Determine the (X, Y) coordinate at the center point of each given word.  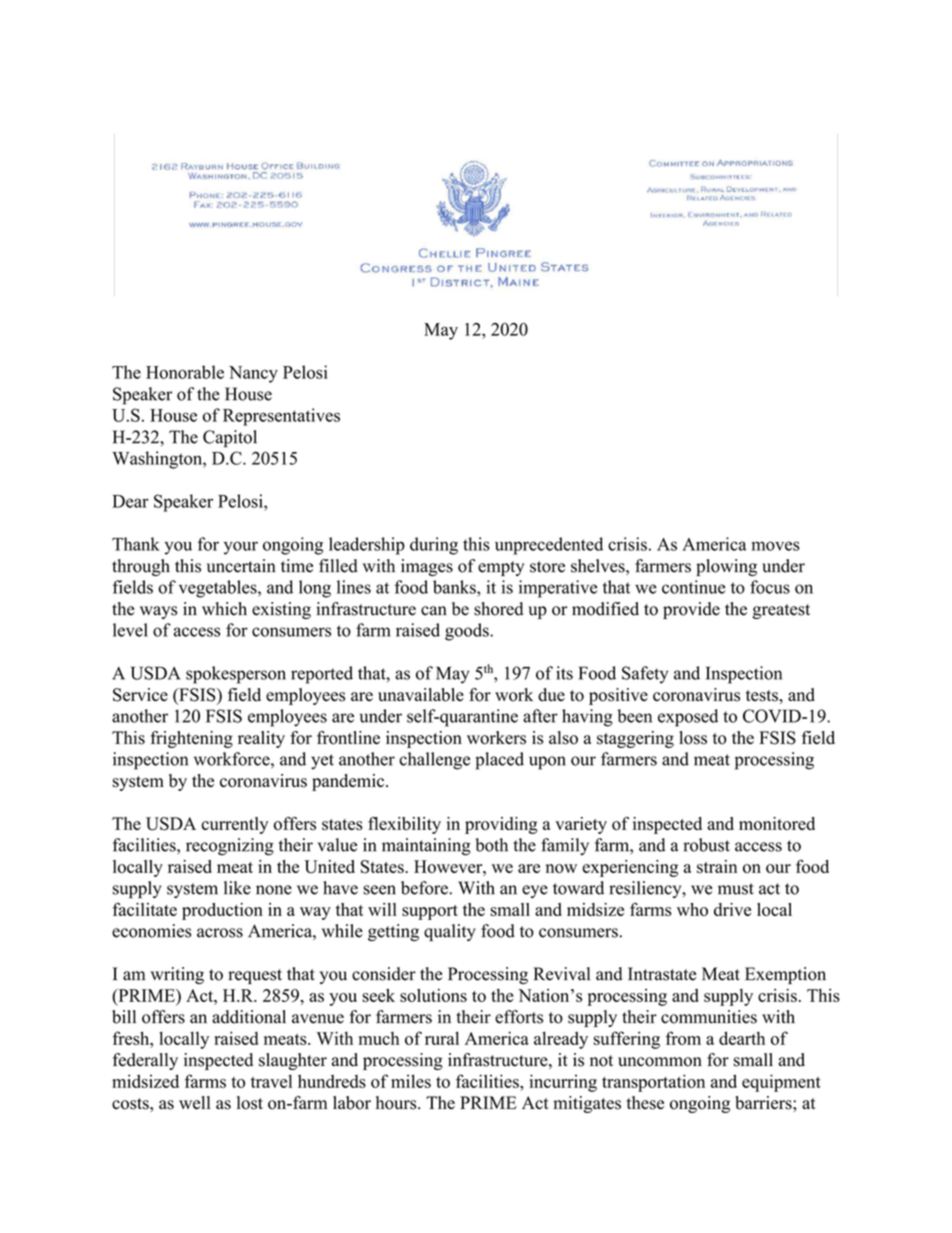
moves (775, 546)
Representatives (281, 417)
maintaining (426, 847)
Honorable (185, 372)
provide (691, 610)
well (194, 1103)
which (224, 609)
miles (411, 1081)
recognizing (230, 847)
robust (706, 845)
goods (468, 632)
